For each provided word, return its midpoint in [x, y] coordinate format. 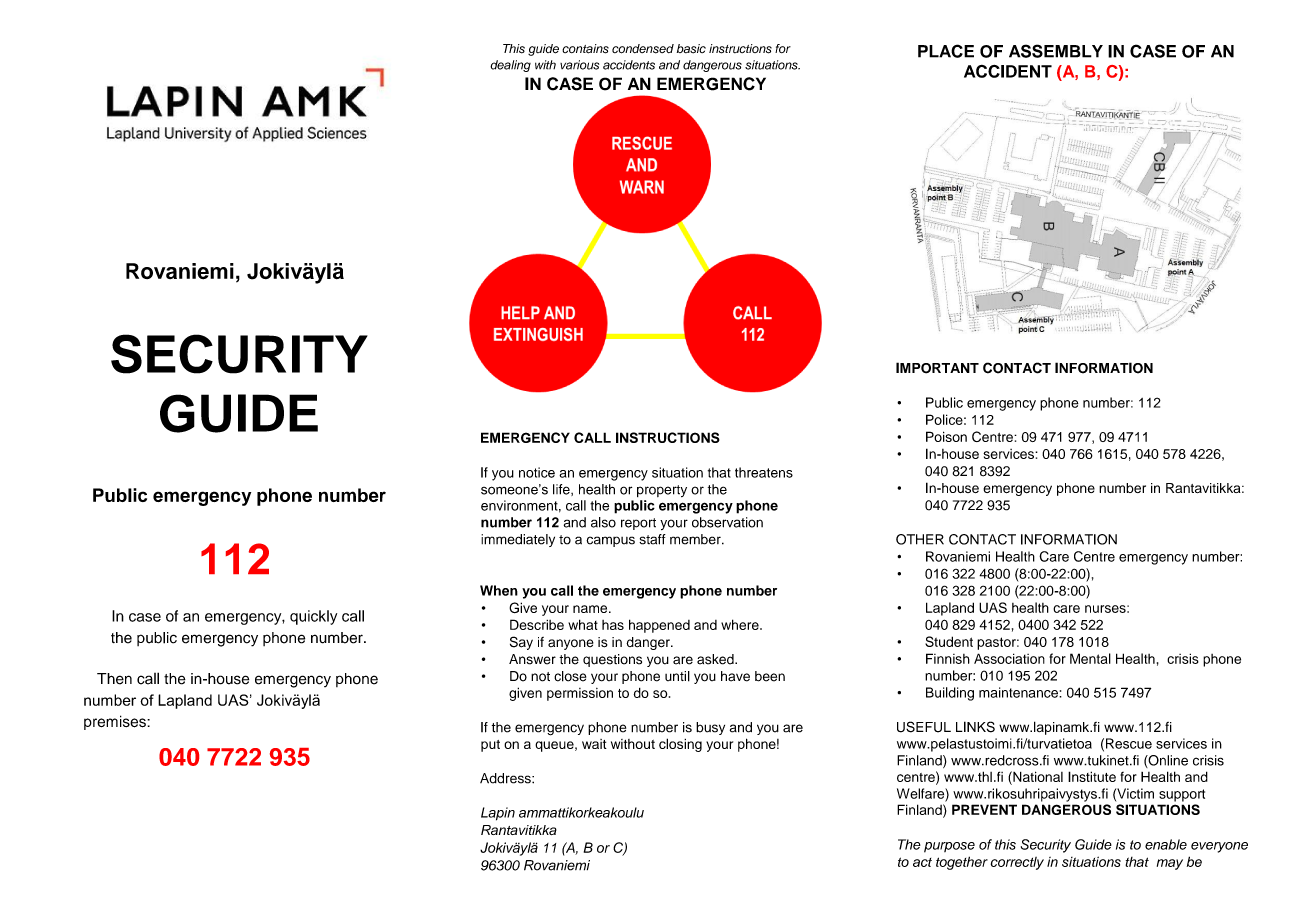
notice [537, 472]
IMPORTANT [937, 368]
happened [659, 626]
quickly [313, 617]
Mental [1090, 658]
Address [506, 778]
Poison [946, 436]
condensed [643, 49]
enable [1166, 844]
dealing [510, 66]
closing [680, 745]
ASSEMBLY [1056, 51]
